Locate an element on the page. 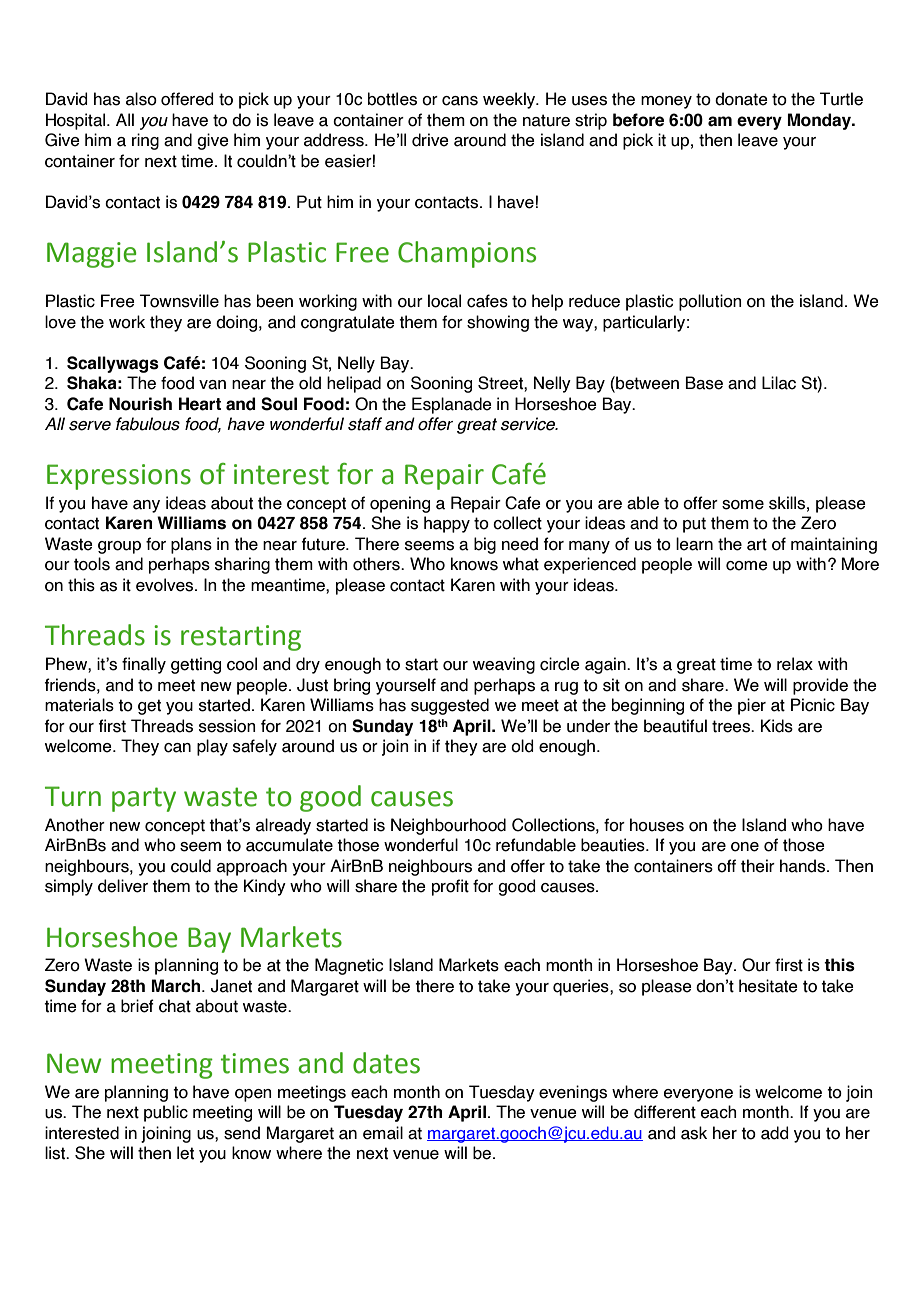  email is located at coordinates (383, 1133).
